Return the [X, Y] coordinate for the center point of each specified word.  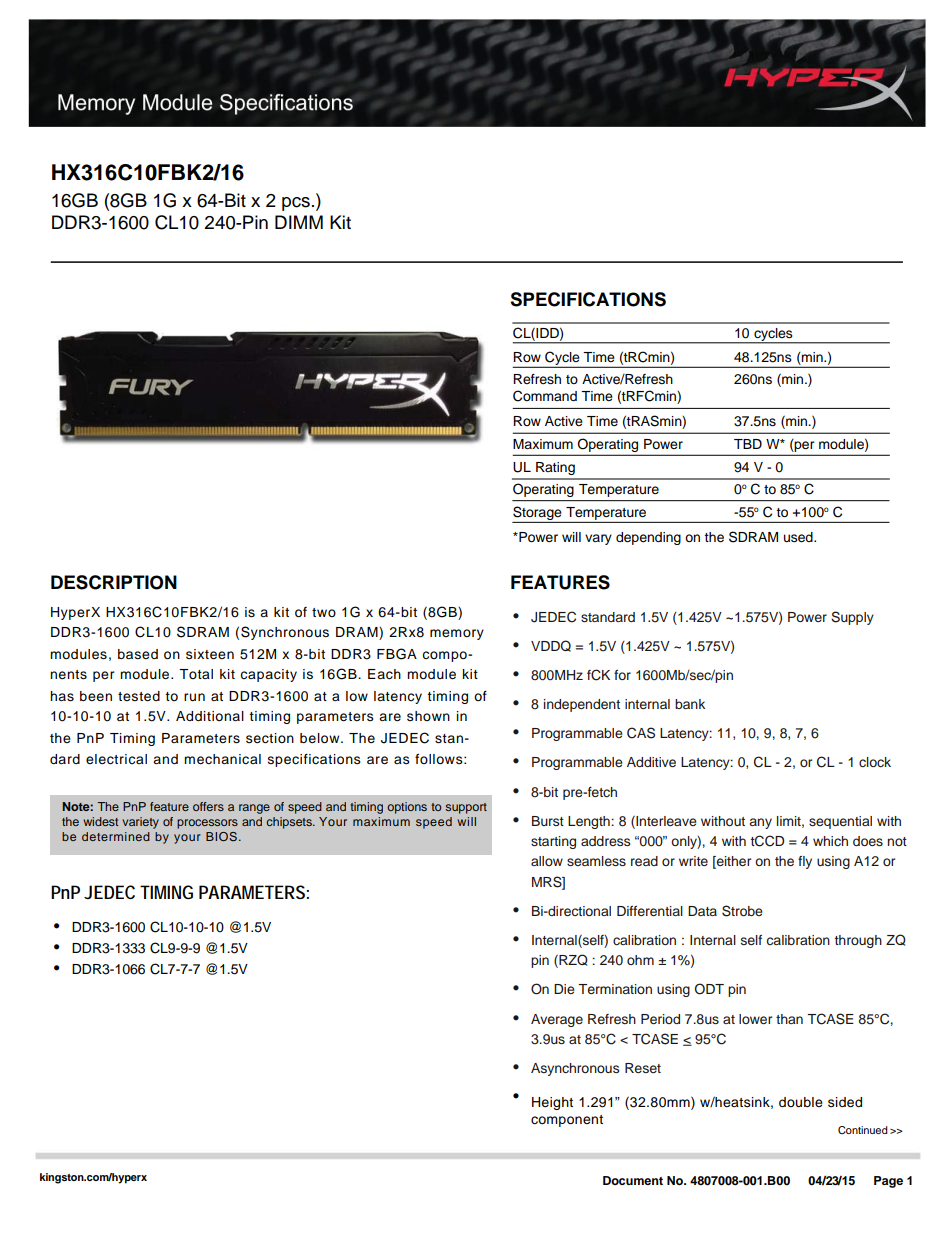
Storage [537, 513]
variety [140, 823]
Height [552, 1103]
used [799, 537]
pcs [296, 204]
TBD [748, 444]
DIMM [299, 222]
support [466, 808]
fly [805, 862]
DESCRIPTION [114, 582]
